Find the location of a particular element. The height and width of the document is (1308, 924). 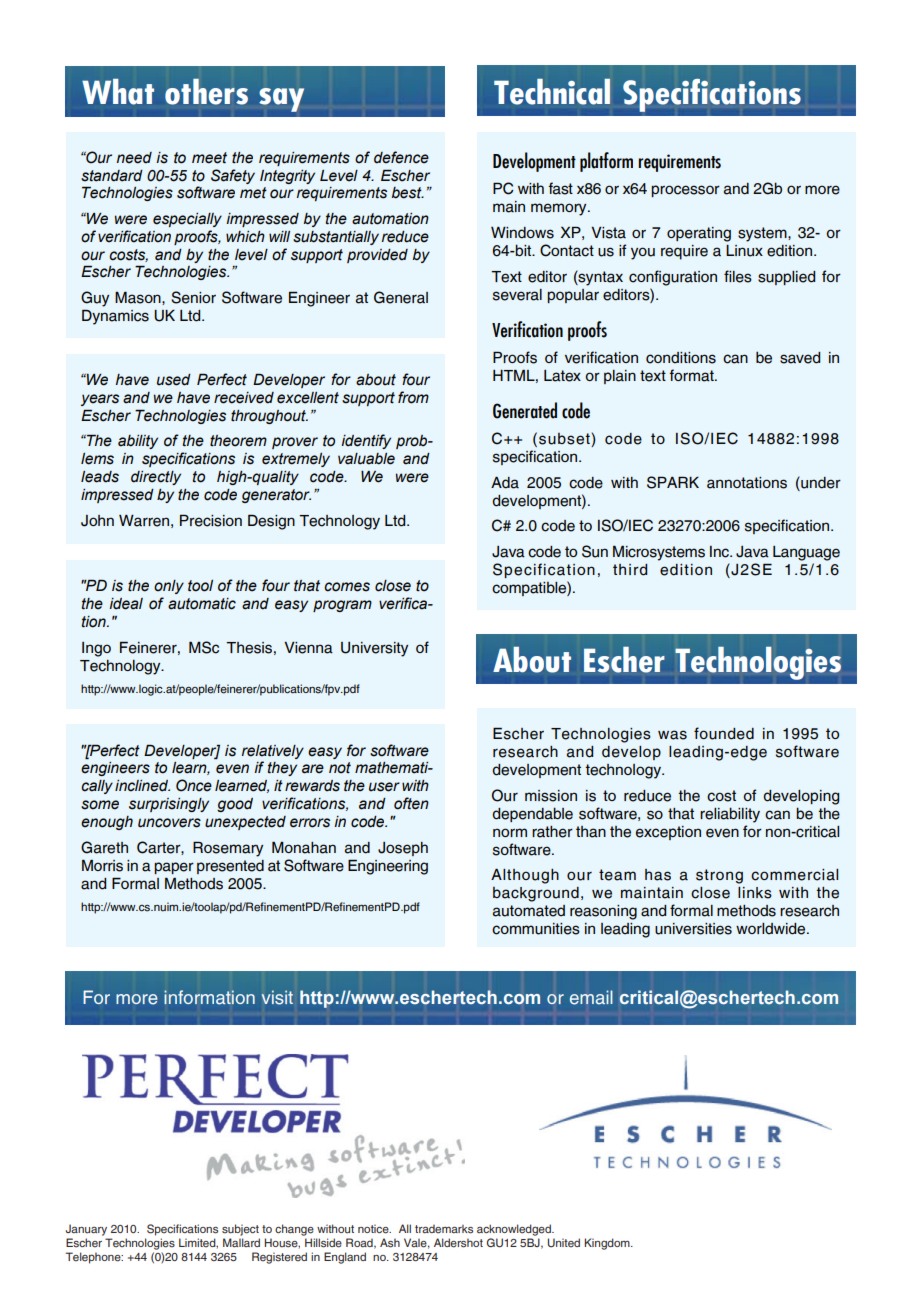

subject is located at coordinates (240, 1230).
